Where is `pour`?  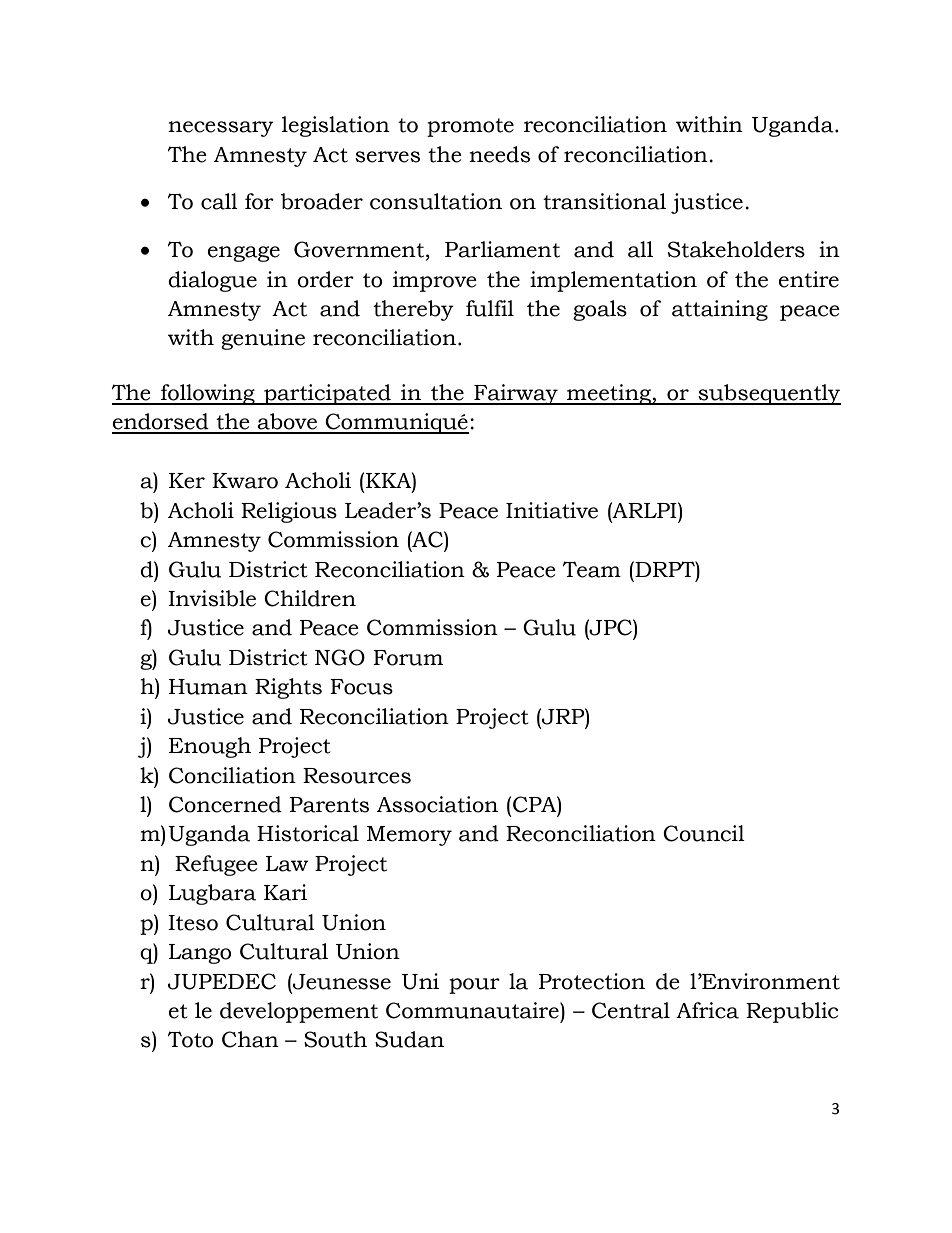
pour is located at coordinates (474, 986).
